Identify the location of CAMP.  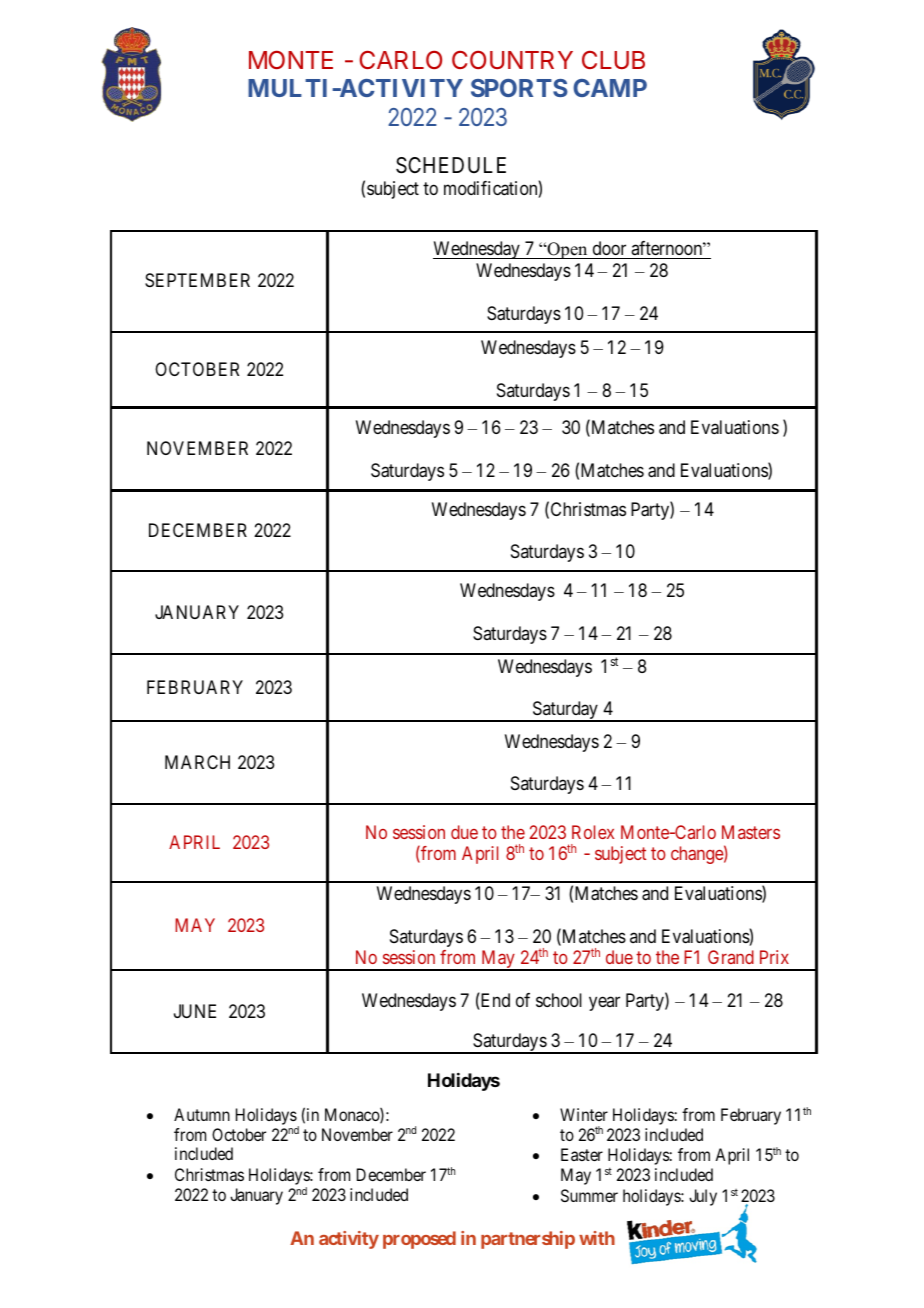
(610, 88).
